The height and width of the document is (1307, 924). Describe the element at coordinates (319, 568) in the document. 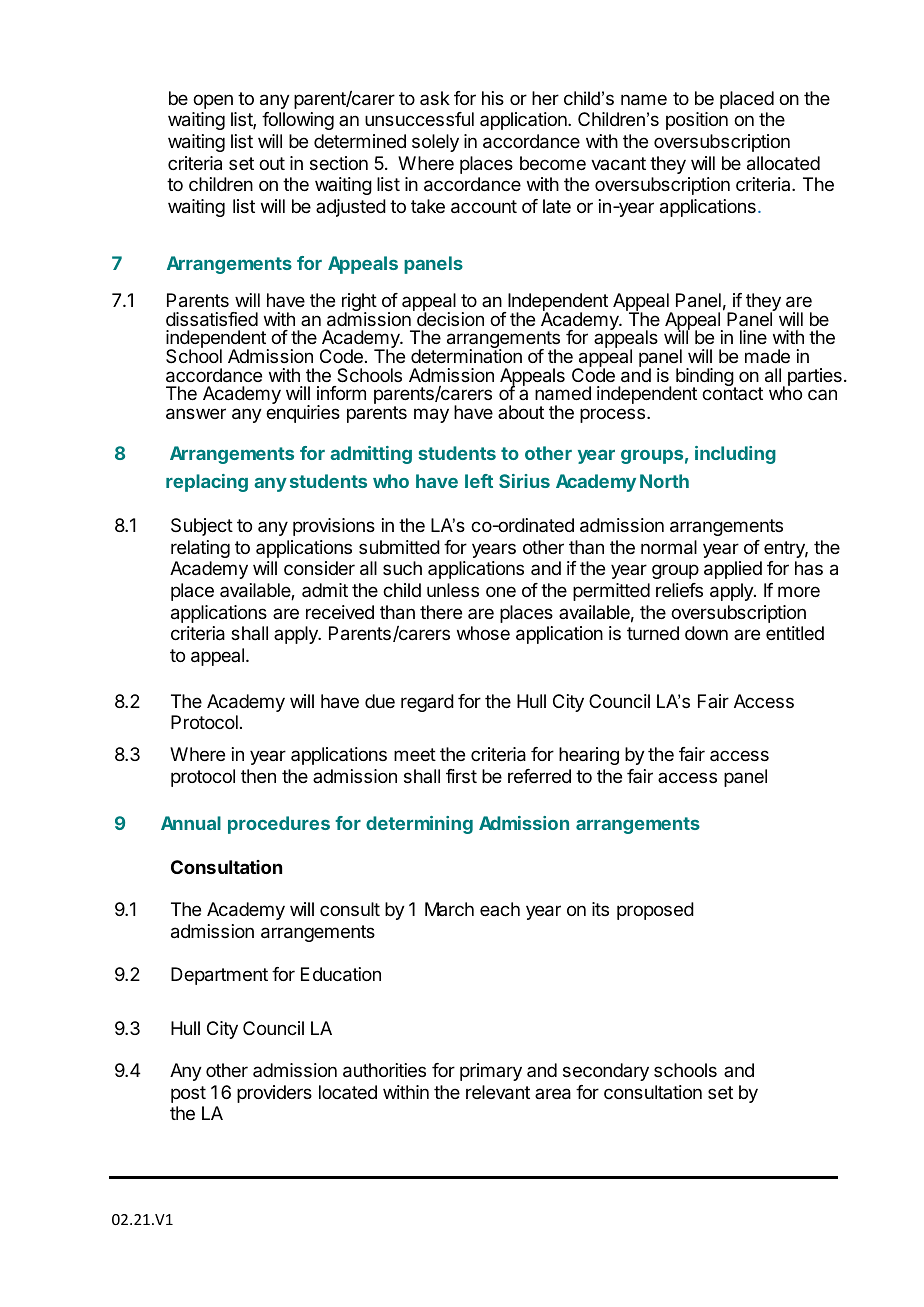

I see `consider` at that location.
